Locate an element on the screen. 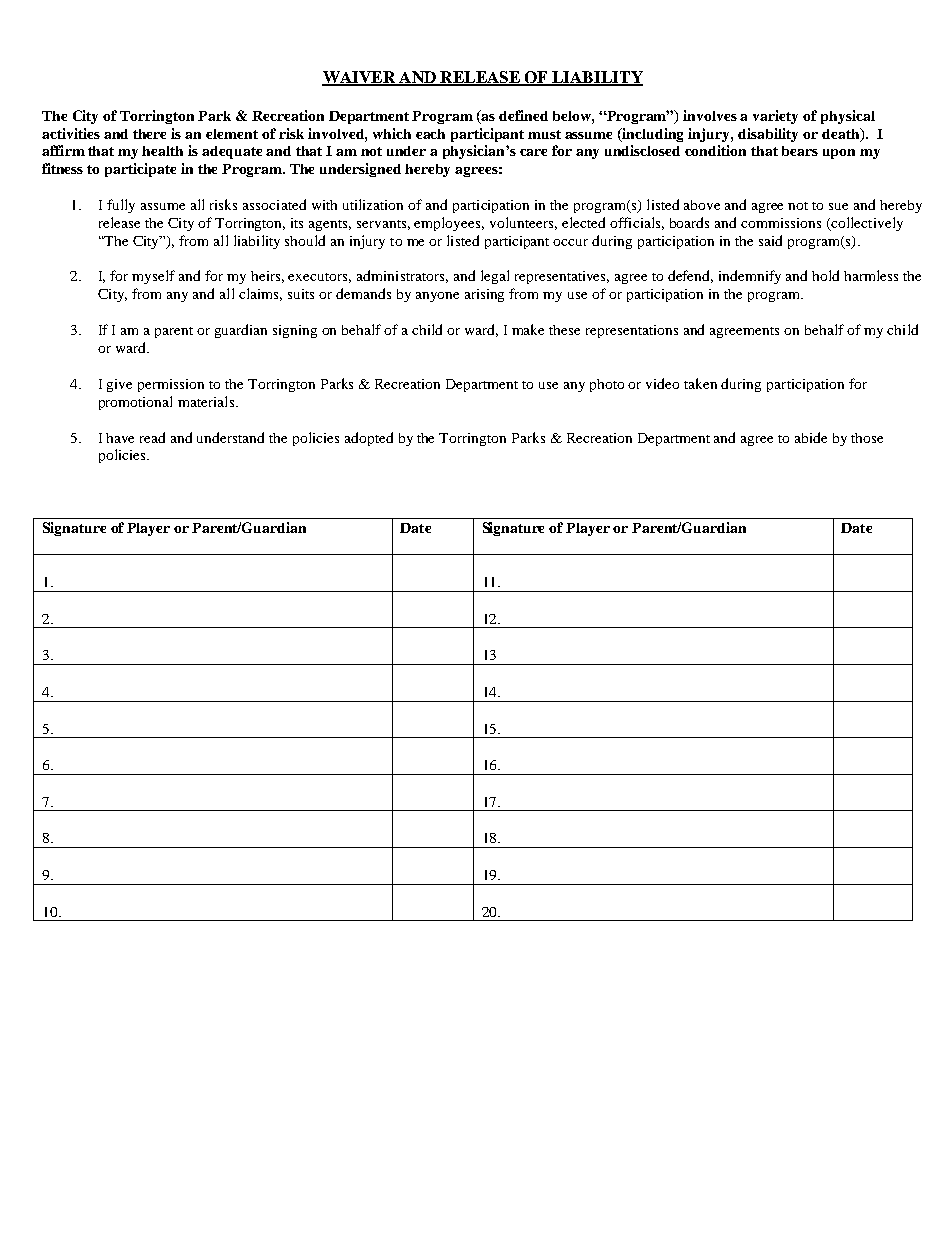 The image size is (952, 1233). myself is located at coordinates (153, 277).
